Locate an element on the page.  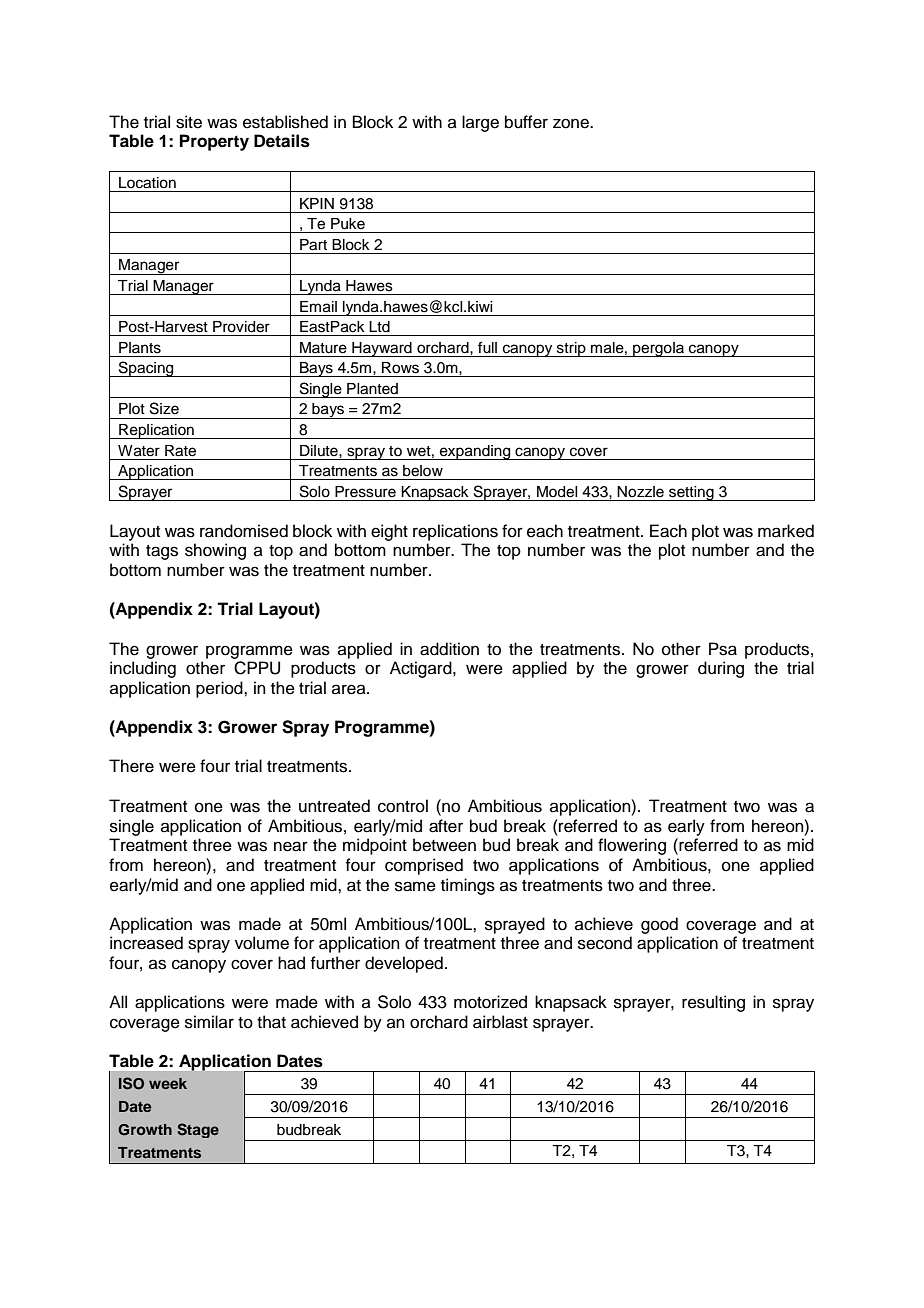
Rows is located at coordinates (400, 368).
